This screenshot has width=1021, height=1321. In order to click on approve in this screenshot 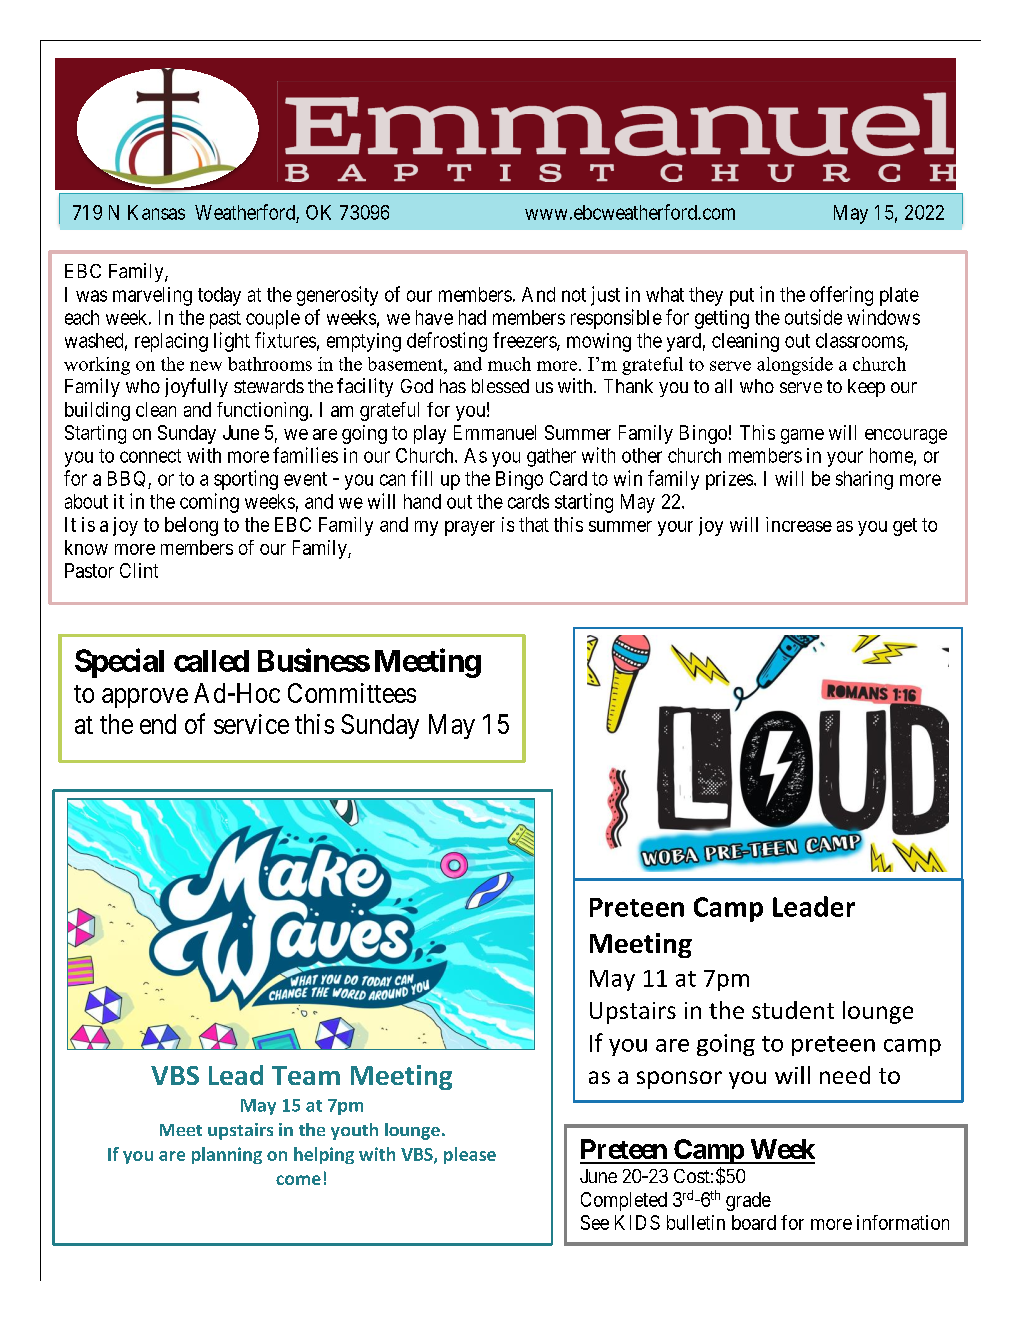, I will do `click(145, 698)`.
